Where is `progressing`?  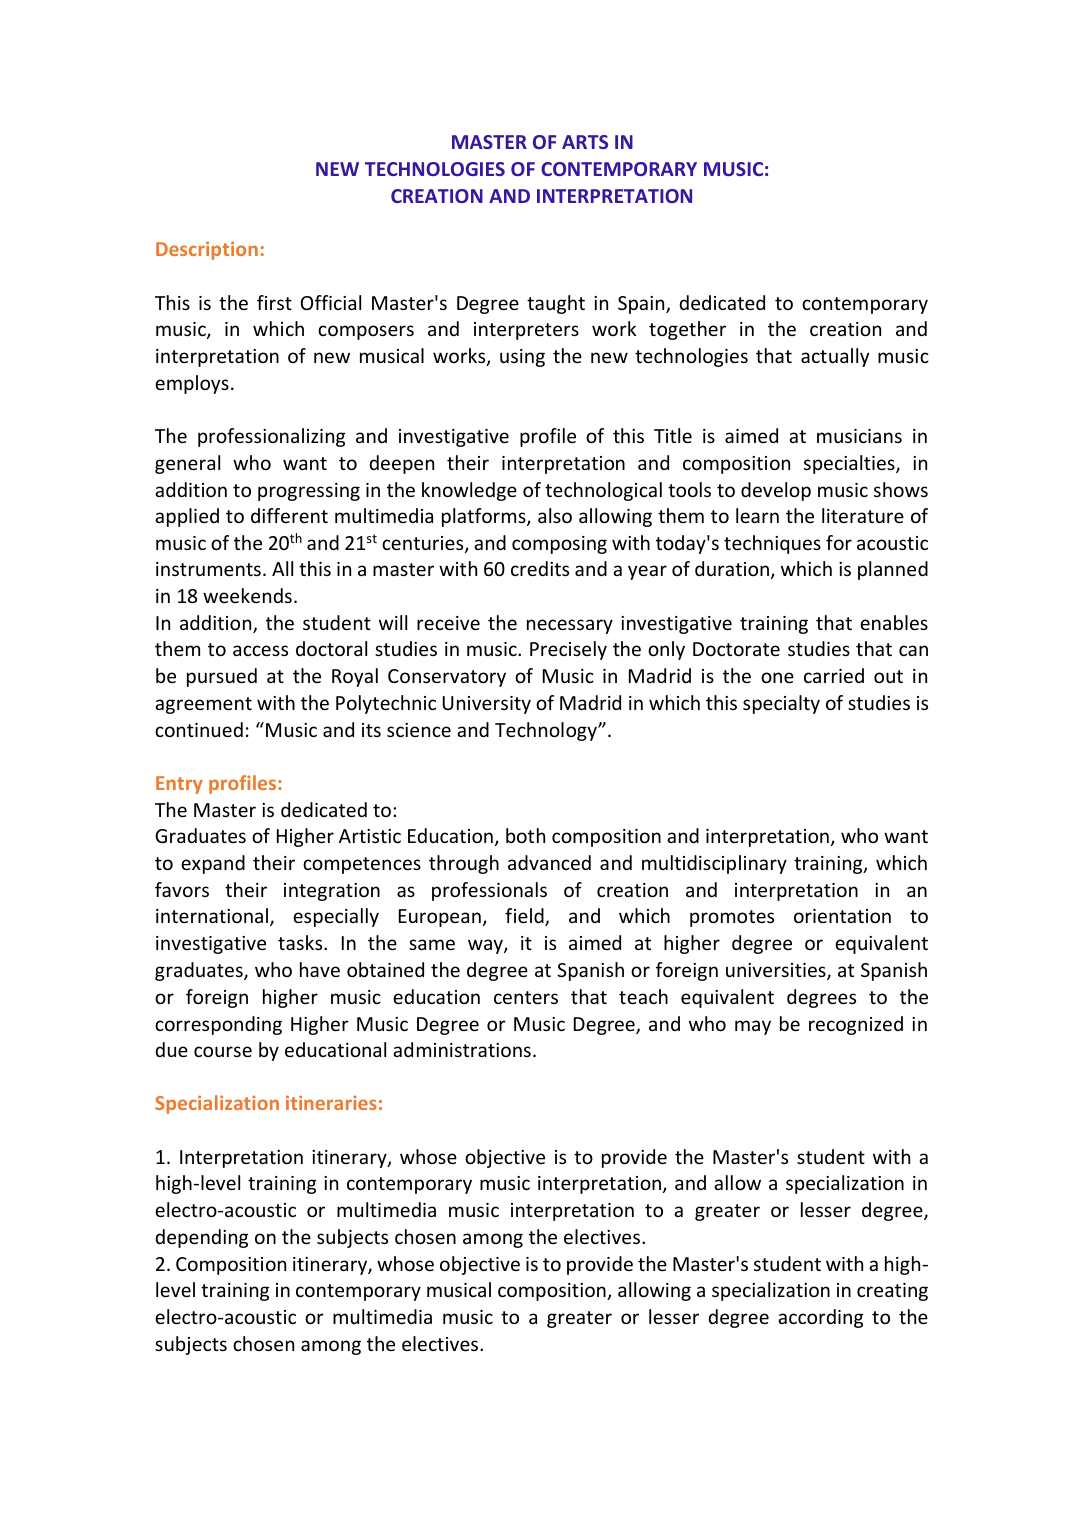 progressing is located at coordinates (309, 492).
